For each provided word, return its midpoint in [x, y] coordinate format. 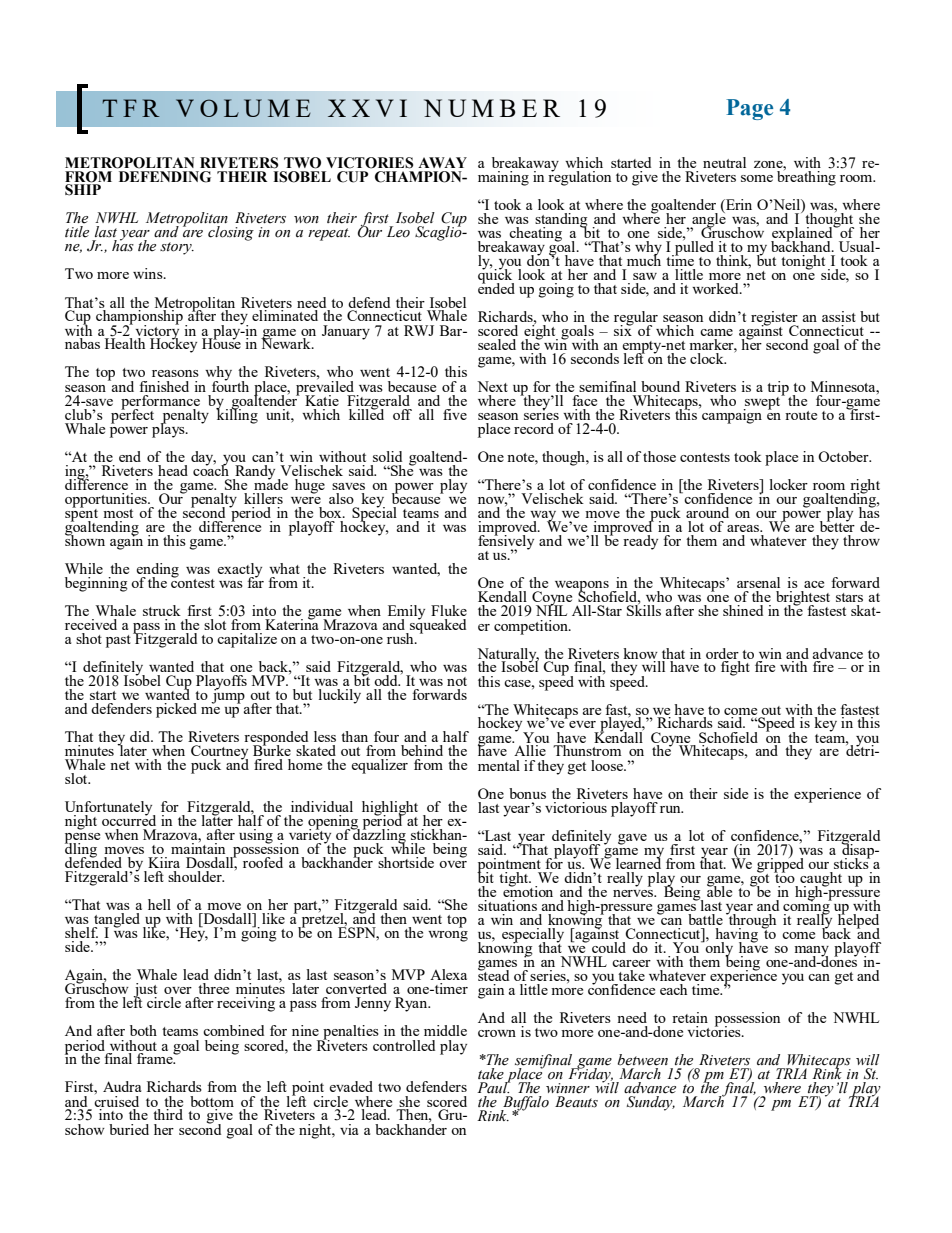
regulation [579, 177]
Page [749, 109]
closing [231, 233]
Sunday [651, 1103]
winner [568, 1088]
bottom [212, 1101]
